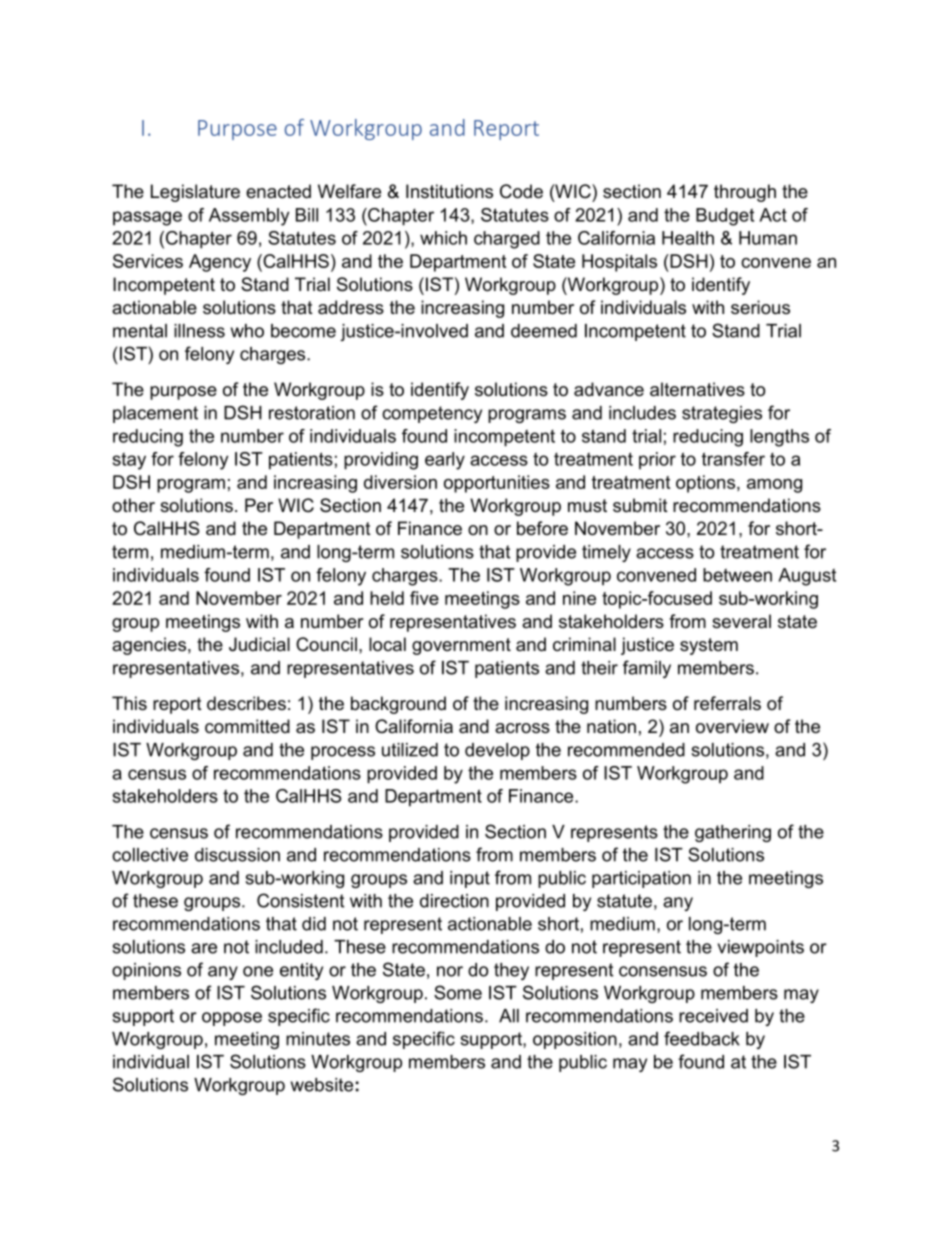  Describe the element at coordinates (497, 484) in the screenshot. I see `opportunities` at that location.
